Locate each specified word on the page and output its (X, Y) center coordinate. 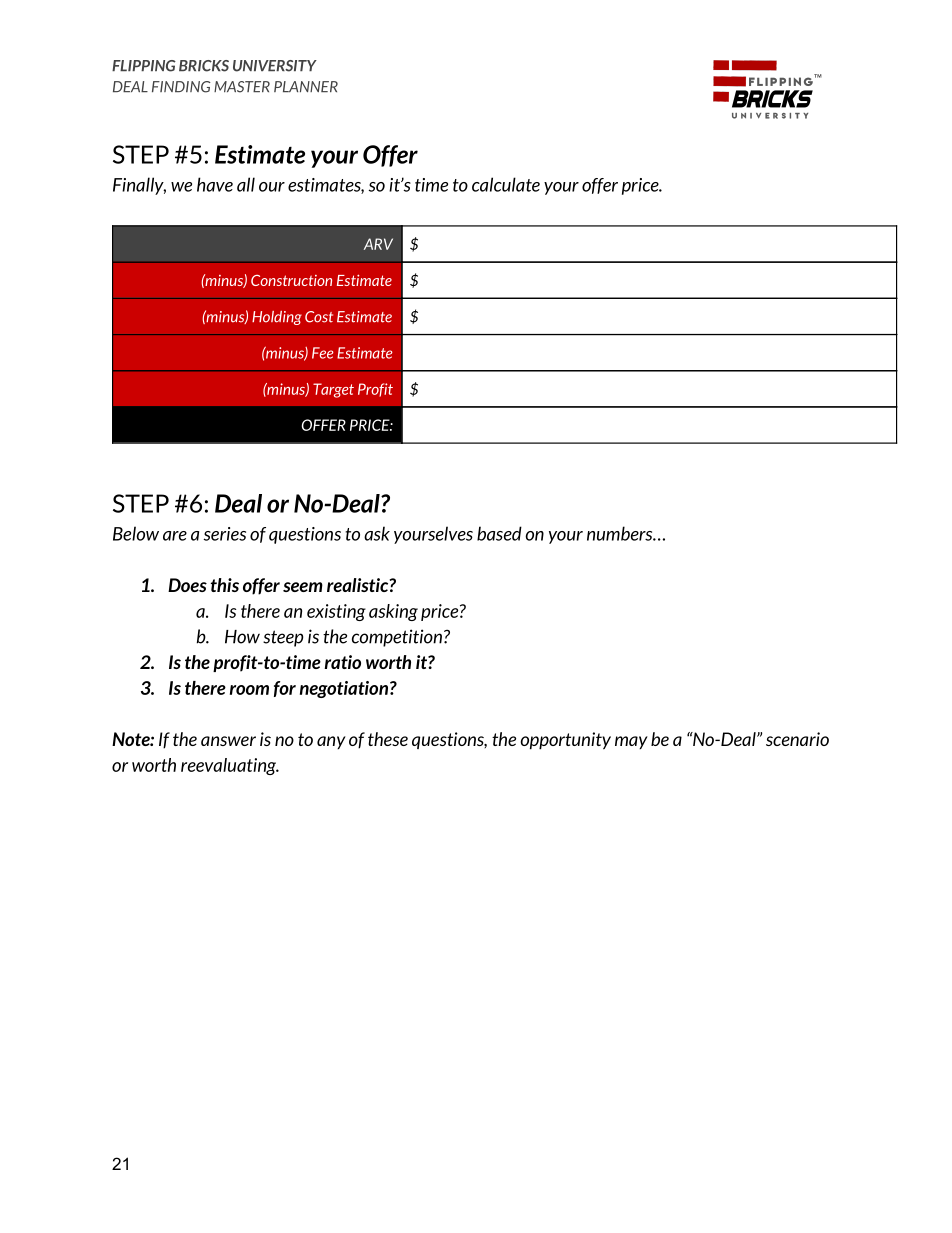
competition (397, 638)
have (215, 184)
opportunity (566, 741)
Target (333, 390)
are (175, 536)
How (242, 637)
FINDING (181, 87)
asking (393, 612)
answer (228, 741)
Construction (291, 280)
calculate (506, 184)
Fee (323, 353)
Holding (277, 318)
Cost (319, 317)
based (499, 533)
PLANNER (306, 86)
